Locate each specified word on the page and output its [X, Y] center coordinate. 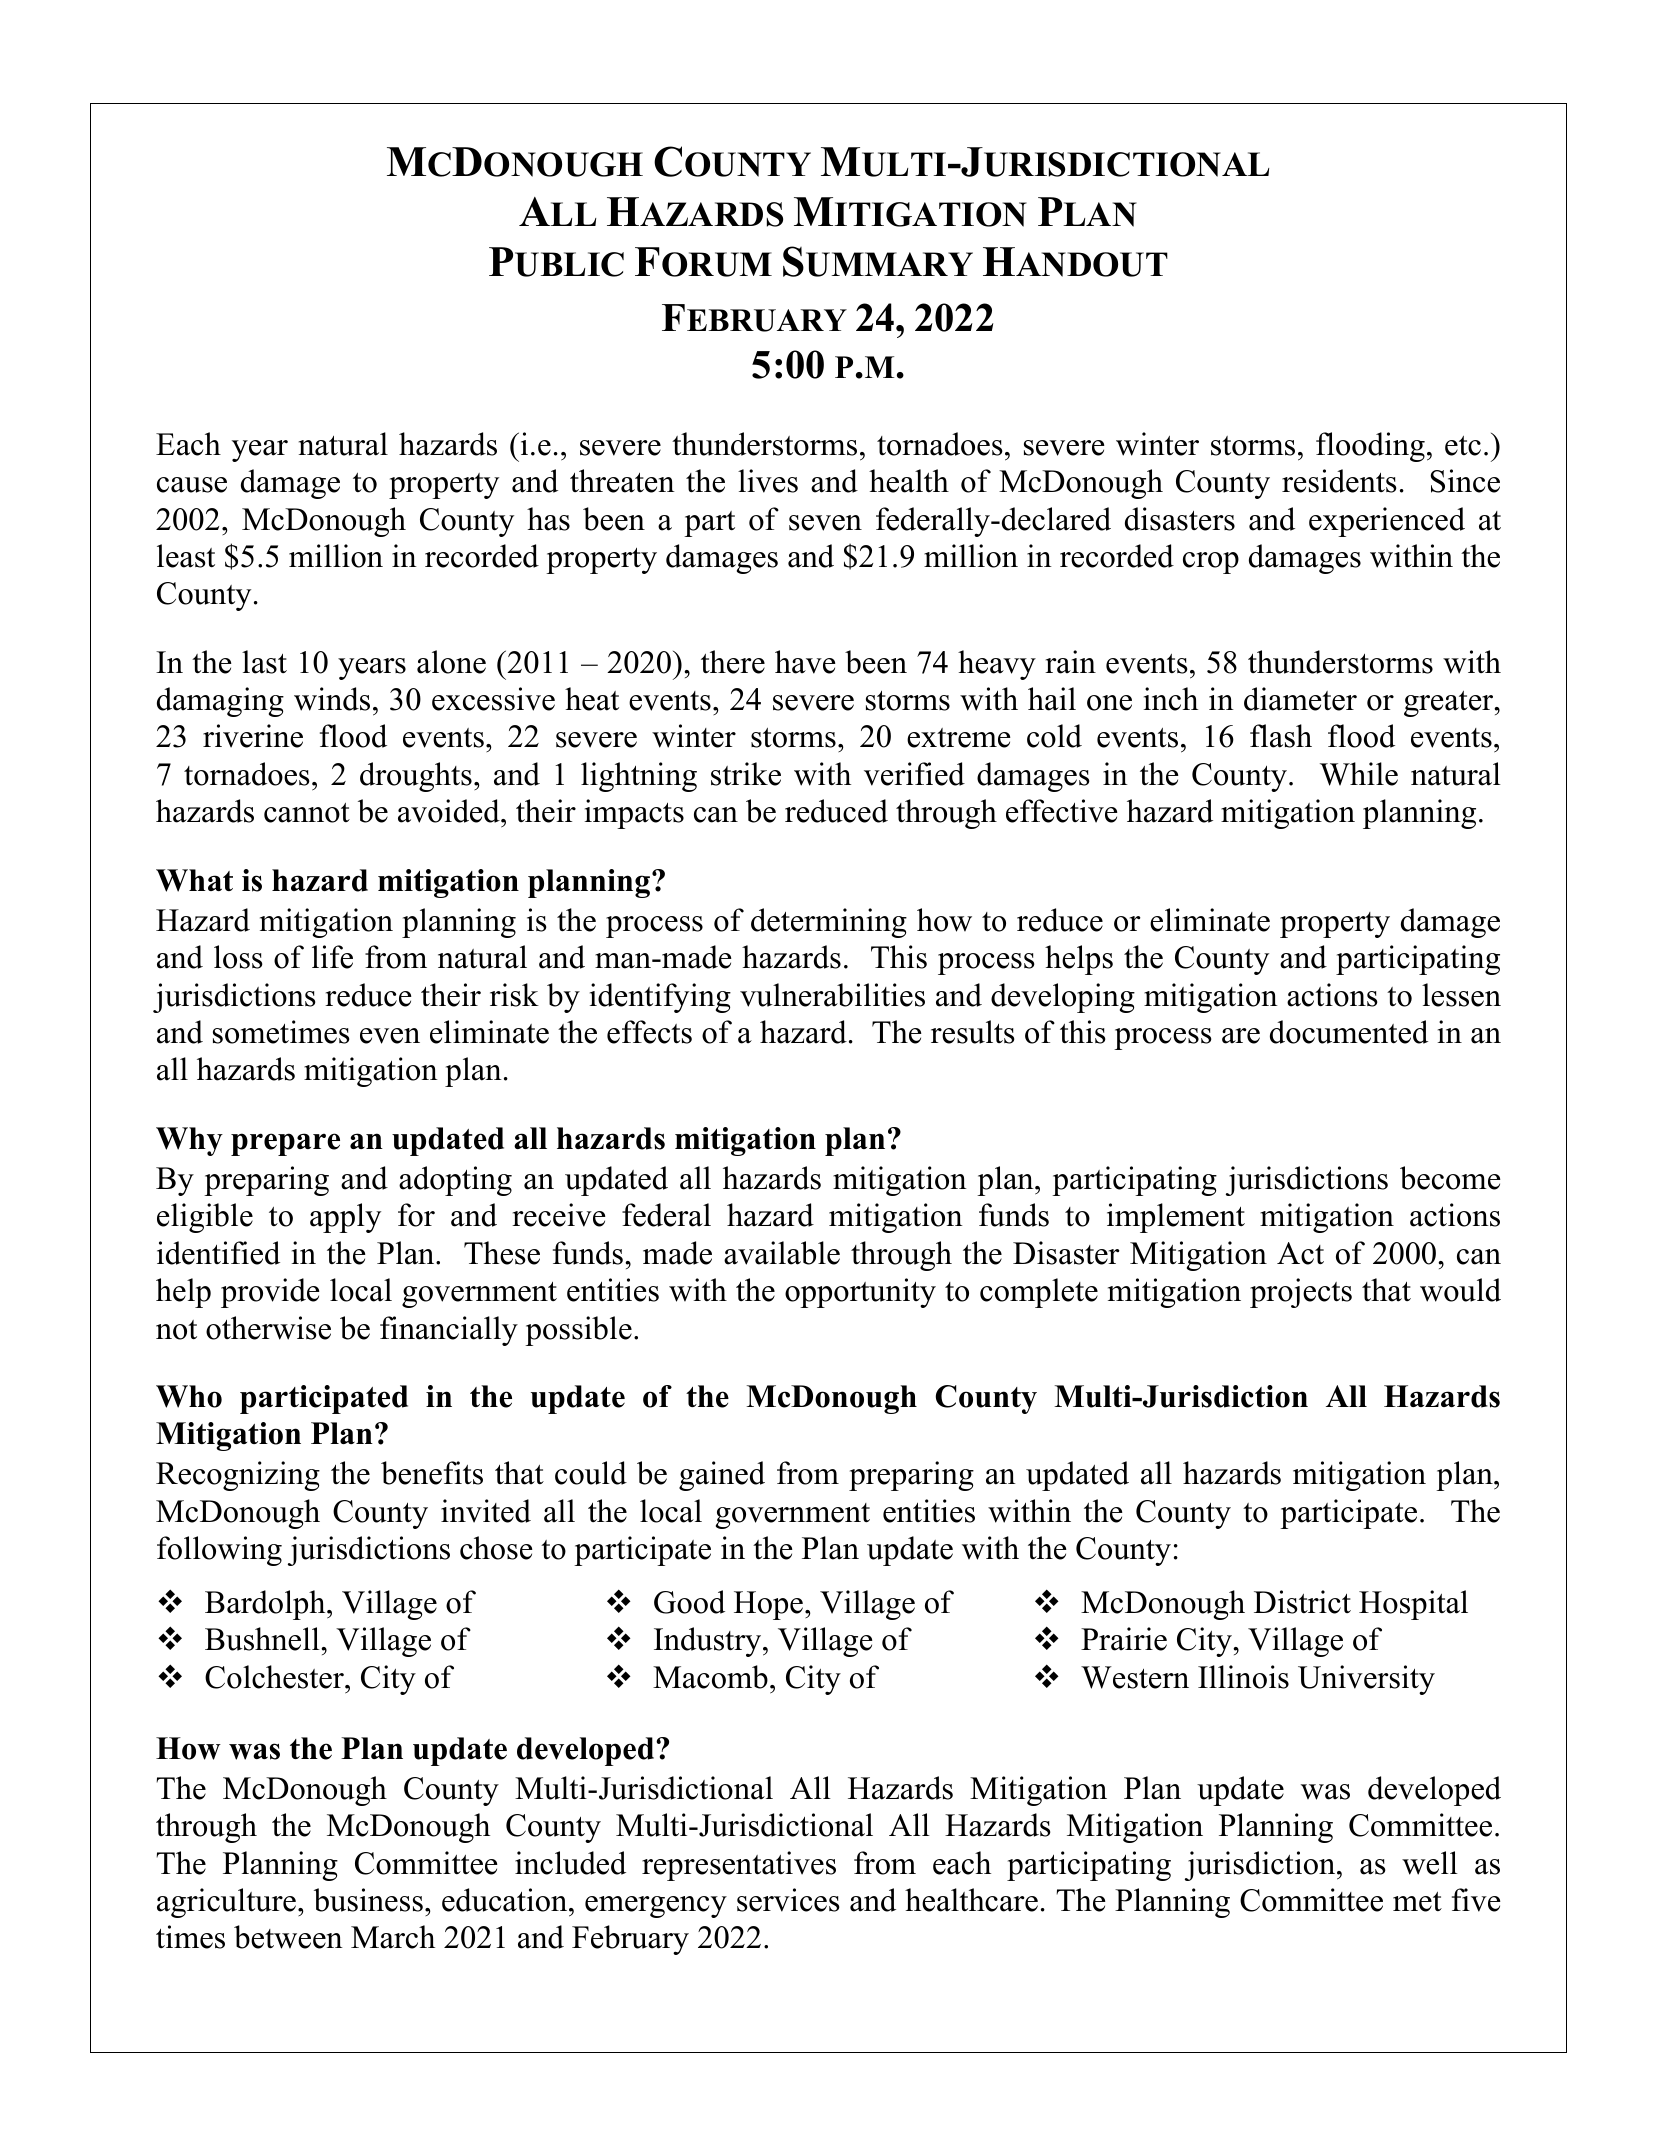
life [332, 957]
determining [829, 923]
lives [768, 481]
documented [1349, 1032]
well [1430, 1863]
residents [1339, 481]
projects [1301, 1293]
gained [722, 1476]
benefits [432, 1473]
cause [192, 485]
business [368, 1900]
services [788, 1900]
